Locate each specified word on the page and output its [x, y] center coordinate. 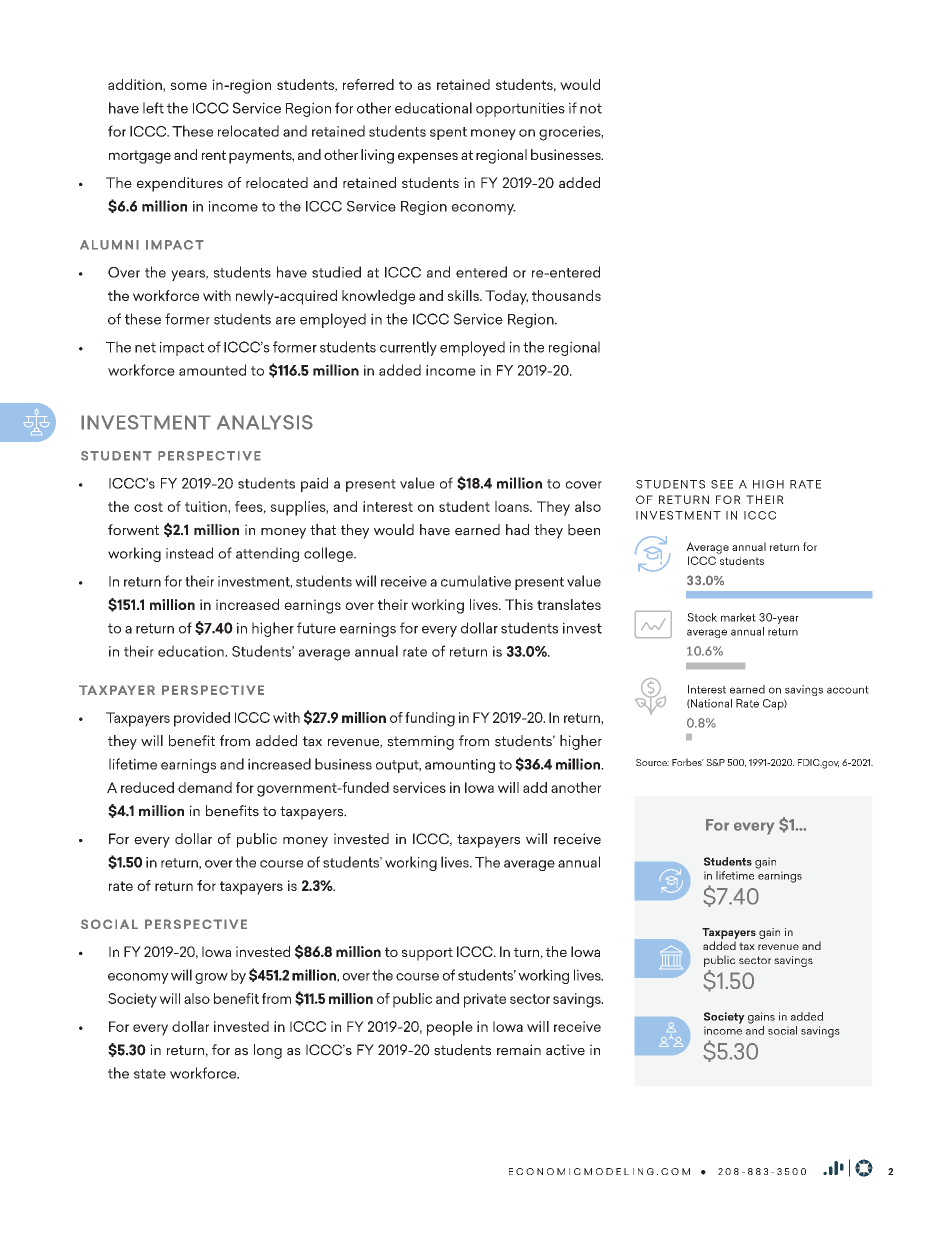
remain [519, 1050]
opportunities [520, 109]
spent [448, 133]
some [189, 86]
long [268, 1051]
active [565, 1050]
